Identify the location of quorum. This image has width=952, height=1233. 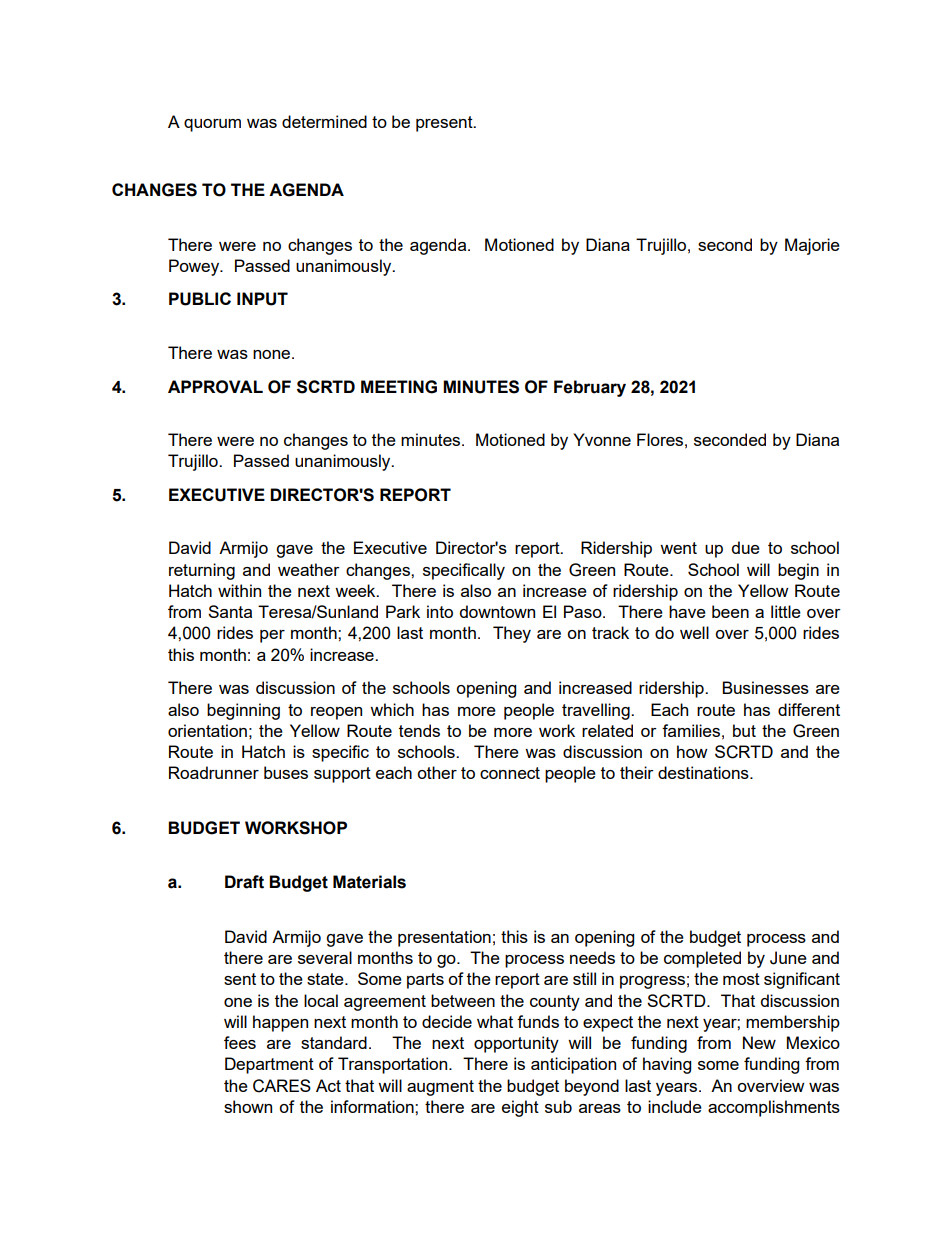
(212, 125).
